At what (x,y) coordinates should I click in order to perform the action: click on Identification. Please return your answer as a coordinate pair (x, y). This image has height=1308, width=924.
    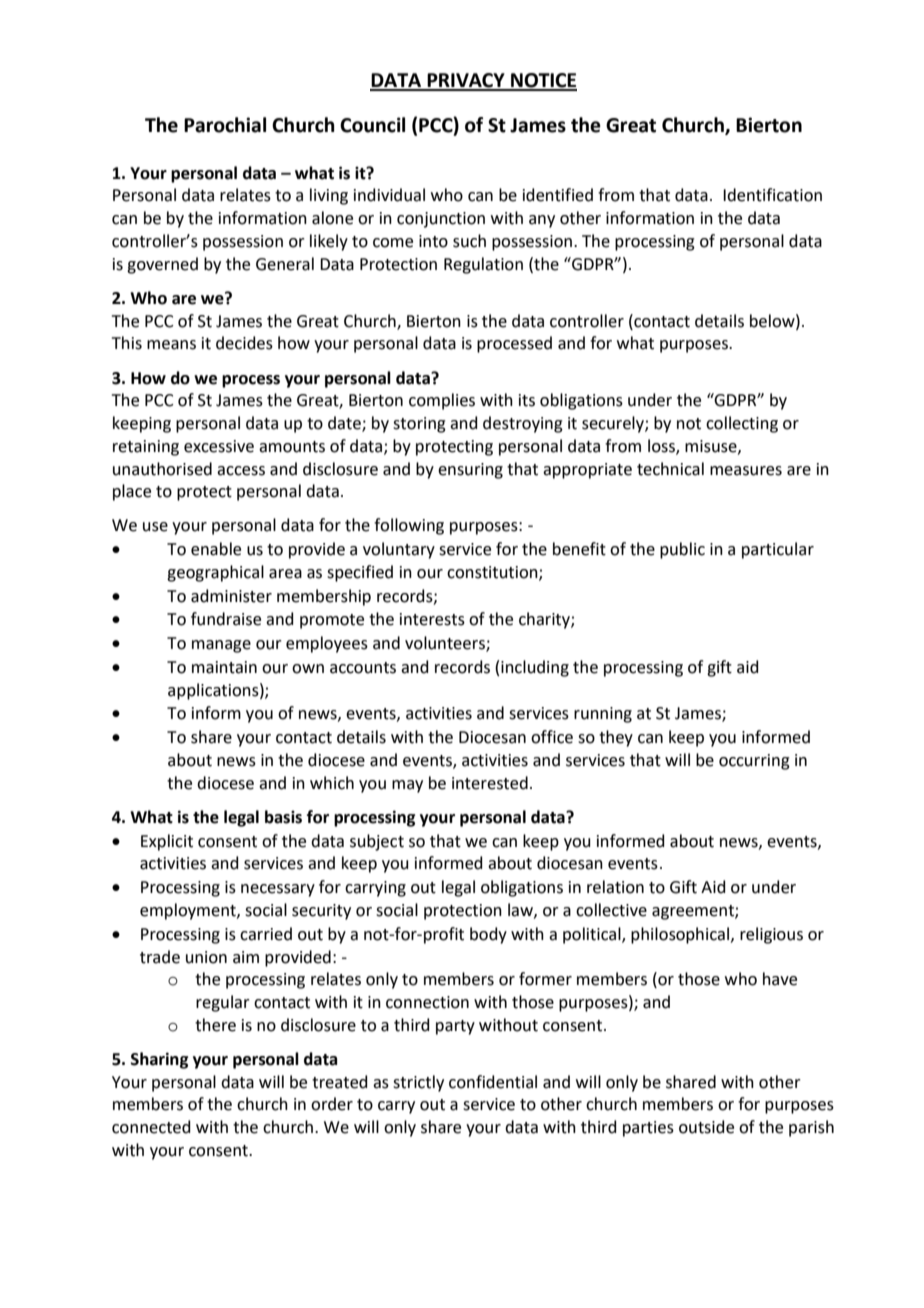
    Looking at the image, I should click on (772, 195).
